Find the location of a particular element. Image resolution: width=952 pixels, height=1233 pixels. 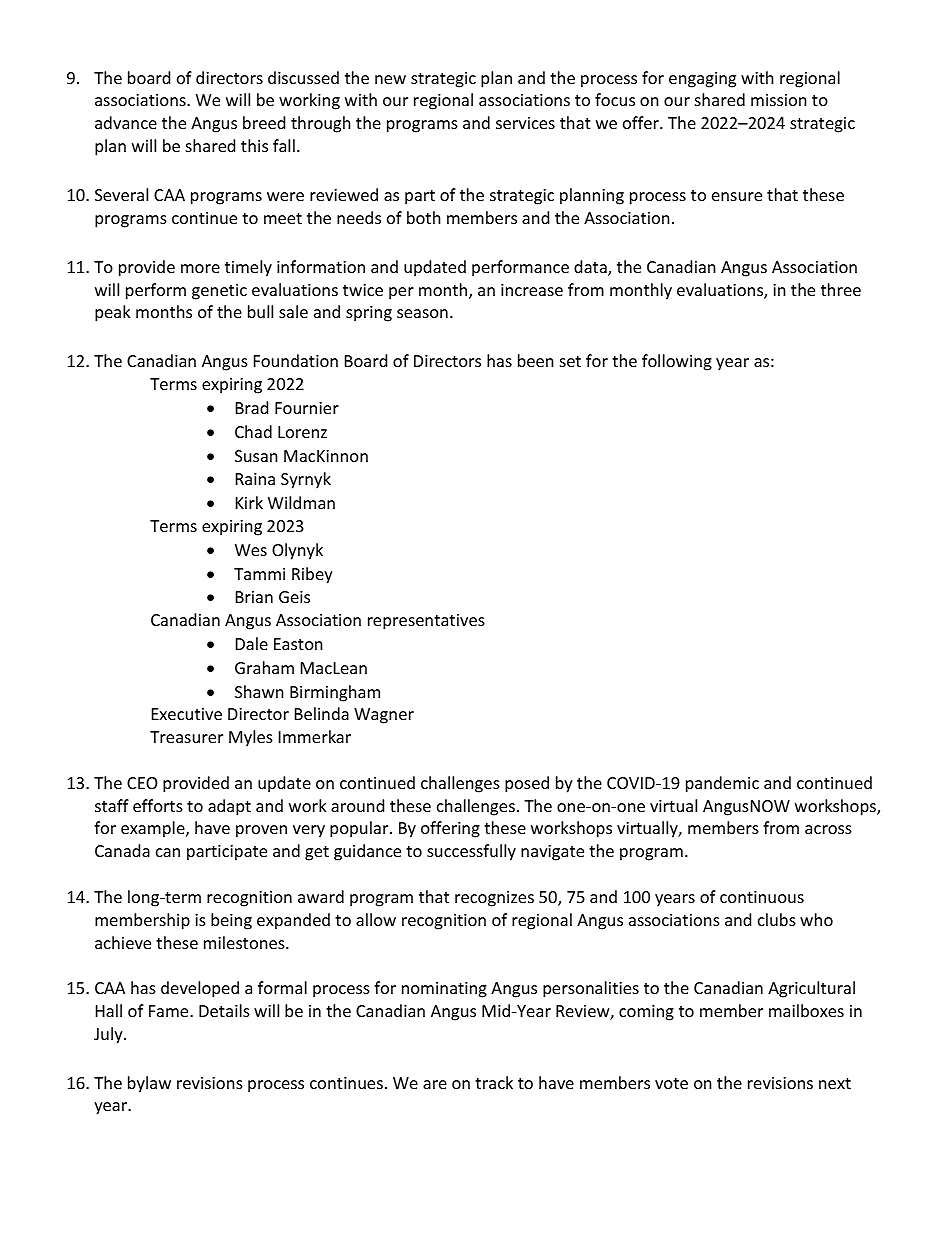

pandemic is located at coordinates (722, 784).
